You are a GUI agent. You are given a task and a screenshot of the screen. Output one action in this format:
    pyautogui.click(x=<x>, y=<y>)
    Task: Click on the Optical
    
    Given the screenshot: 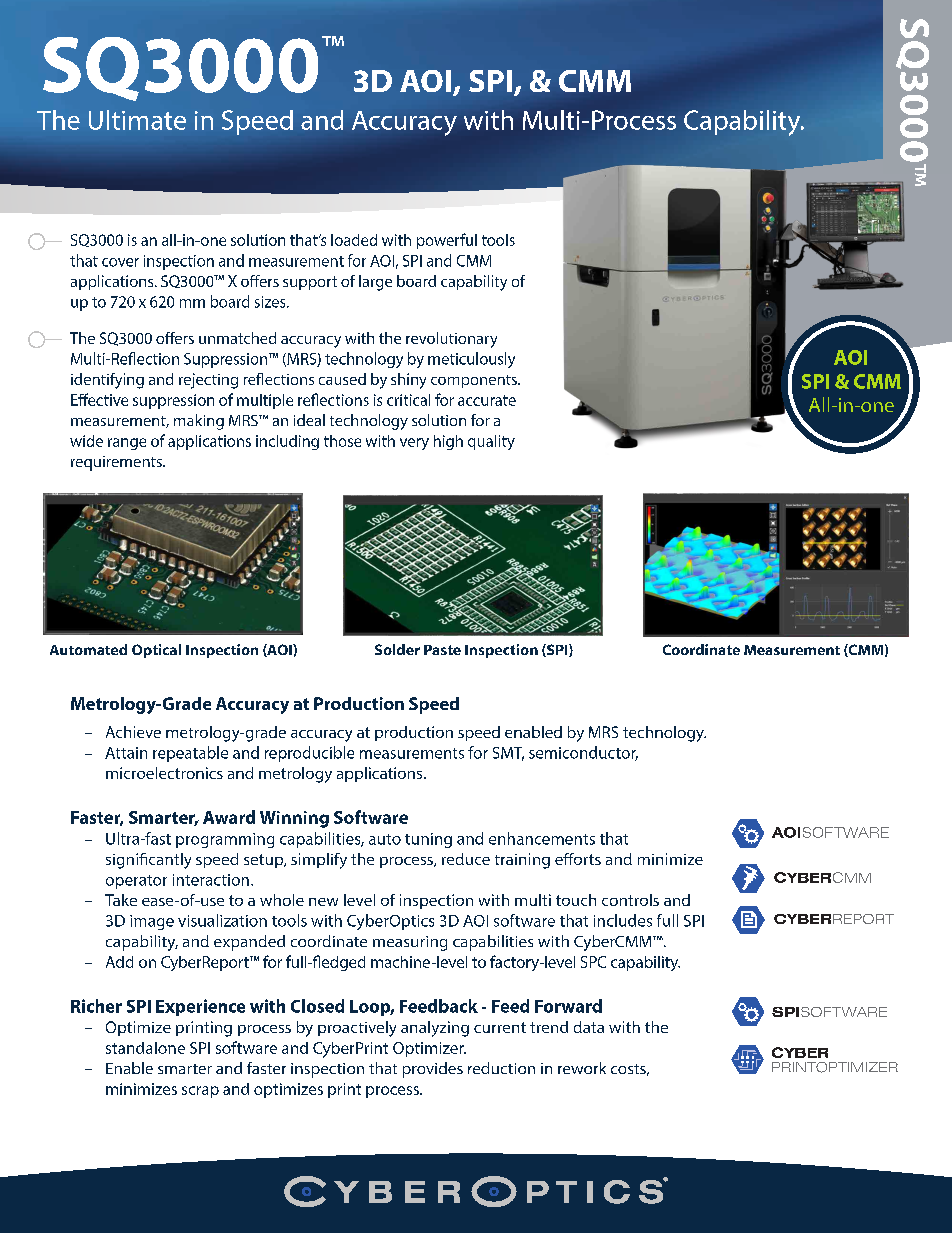 What is the action you would take?
    pyautogui.click(x=156, y=651)
